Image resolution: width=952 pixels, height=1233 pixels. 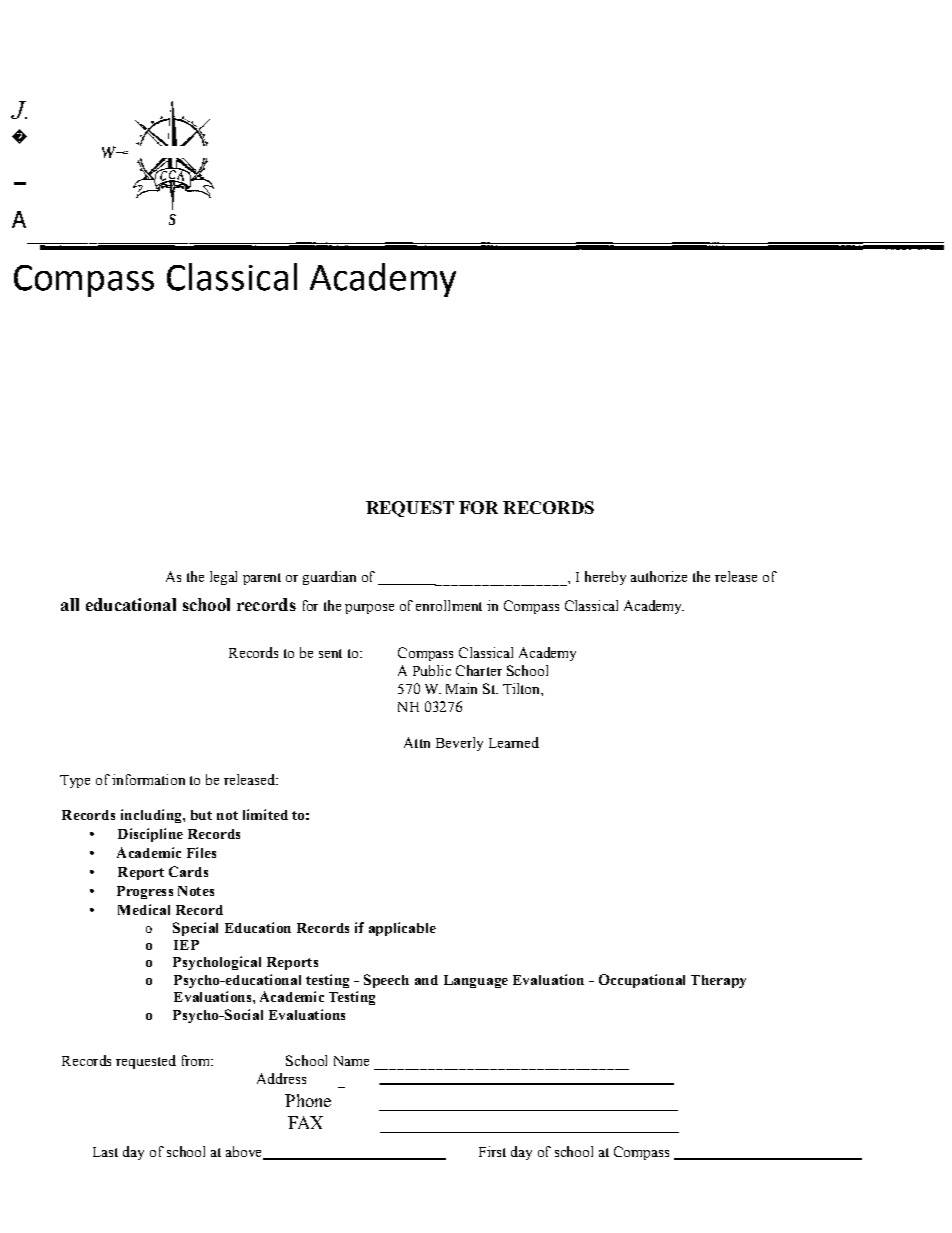 What do you see at coordinates (188, 871) in the image?
I see `Cards` at bounding box center [188, 871].
